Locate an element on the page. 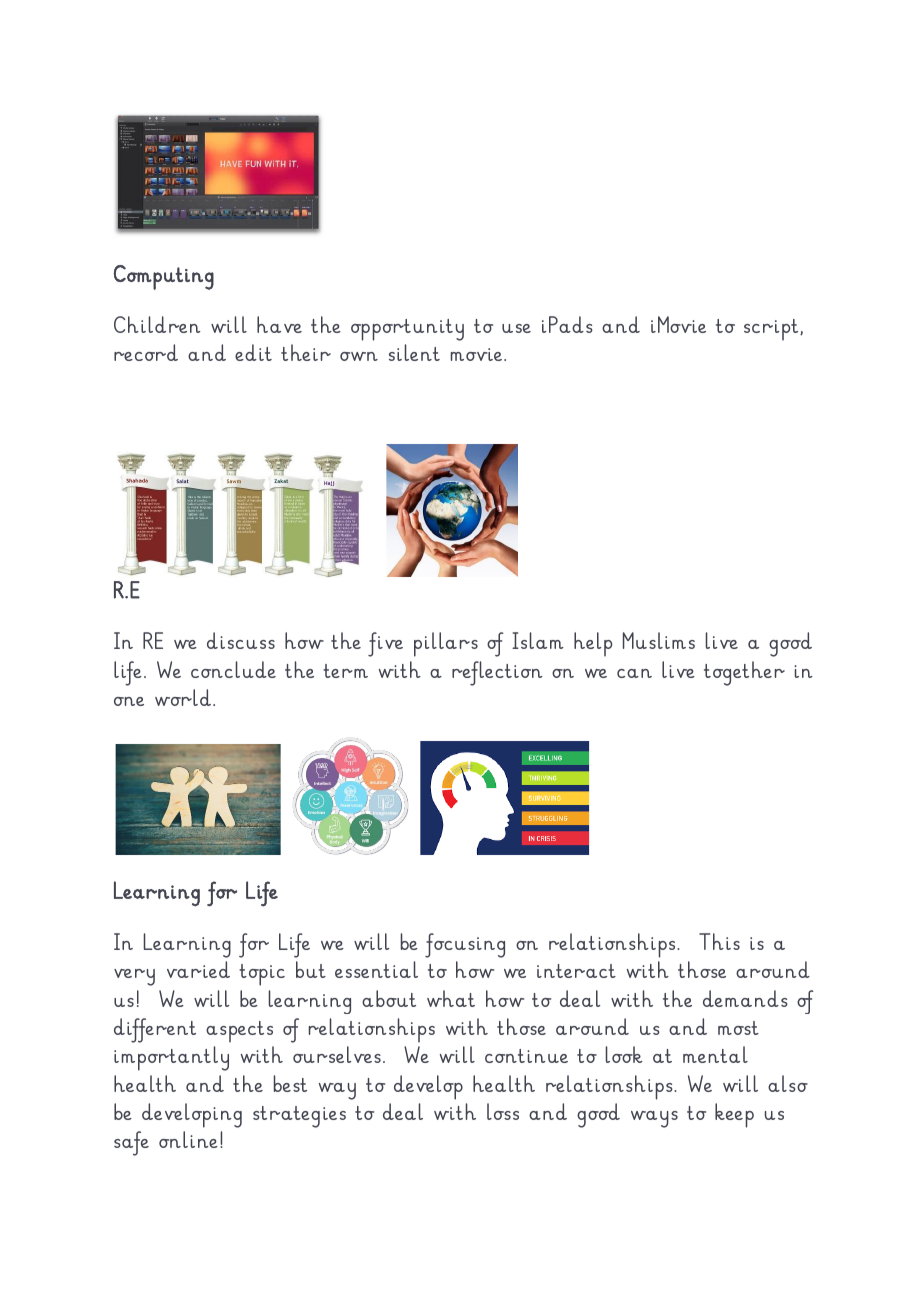 This image has height=1308, width=924. This is located at coordinates (719, 941).
